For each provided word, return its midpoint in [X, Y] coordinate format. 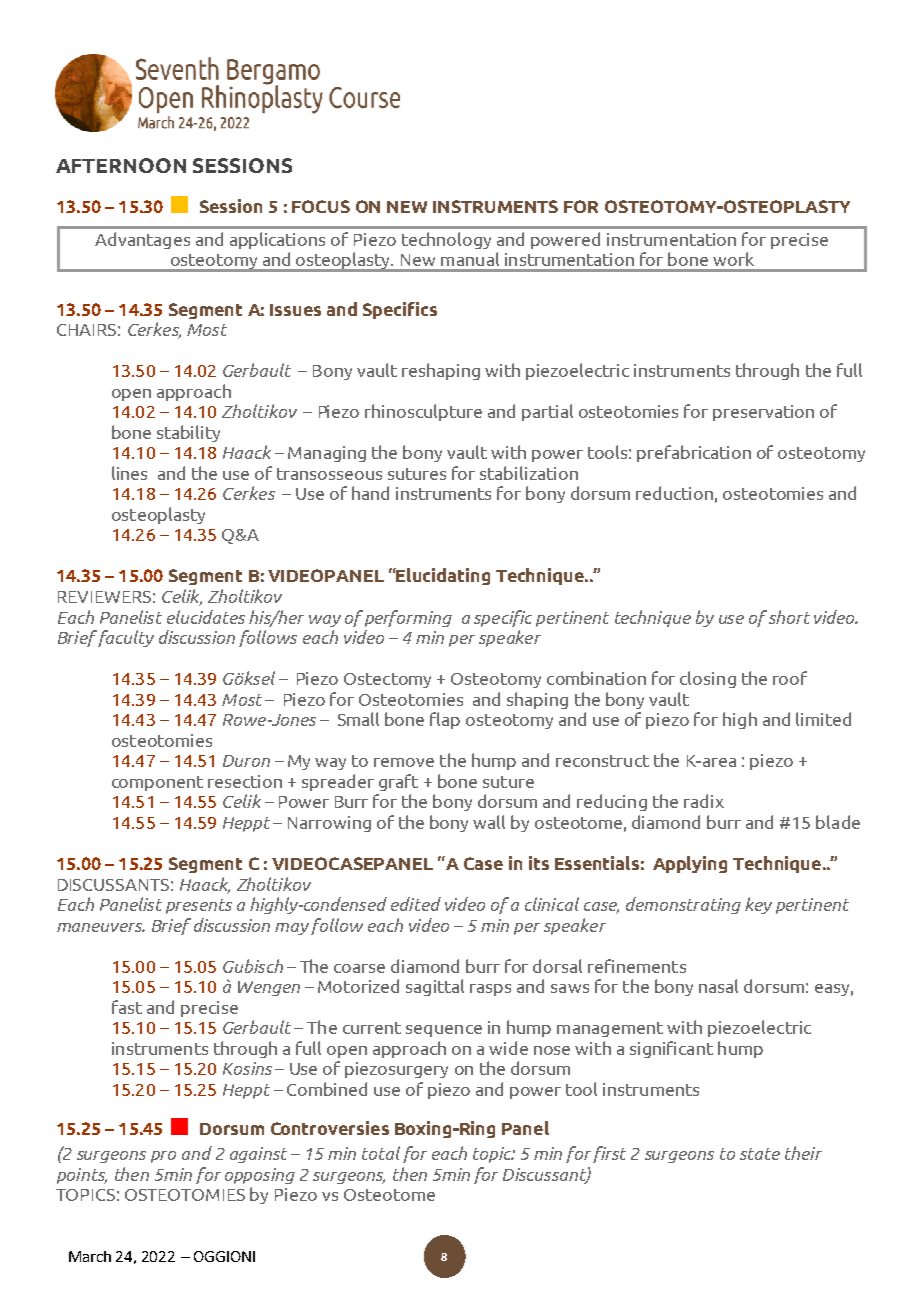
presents [199, 906]
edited [416, 904]
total [381, 1153]
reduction [674, 493]
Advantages [142, 240]
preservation [763, 413]
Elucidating [442, 576]
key [758, 905]
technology [446, 240]
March [90, 1256]
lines [129, 473]
